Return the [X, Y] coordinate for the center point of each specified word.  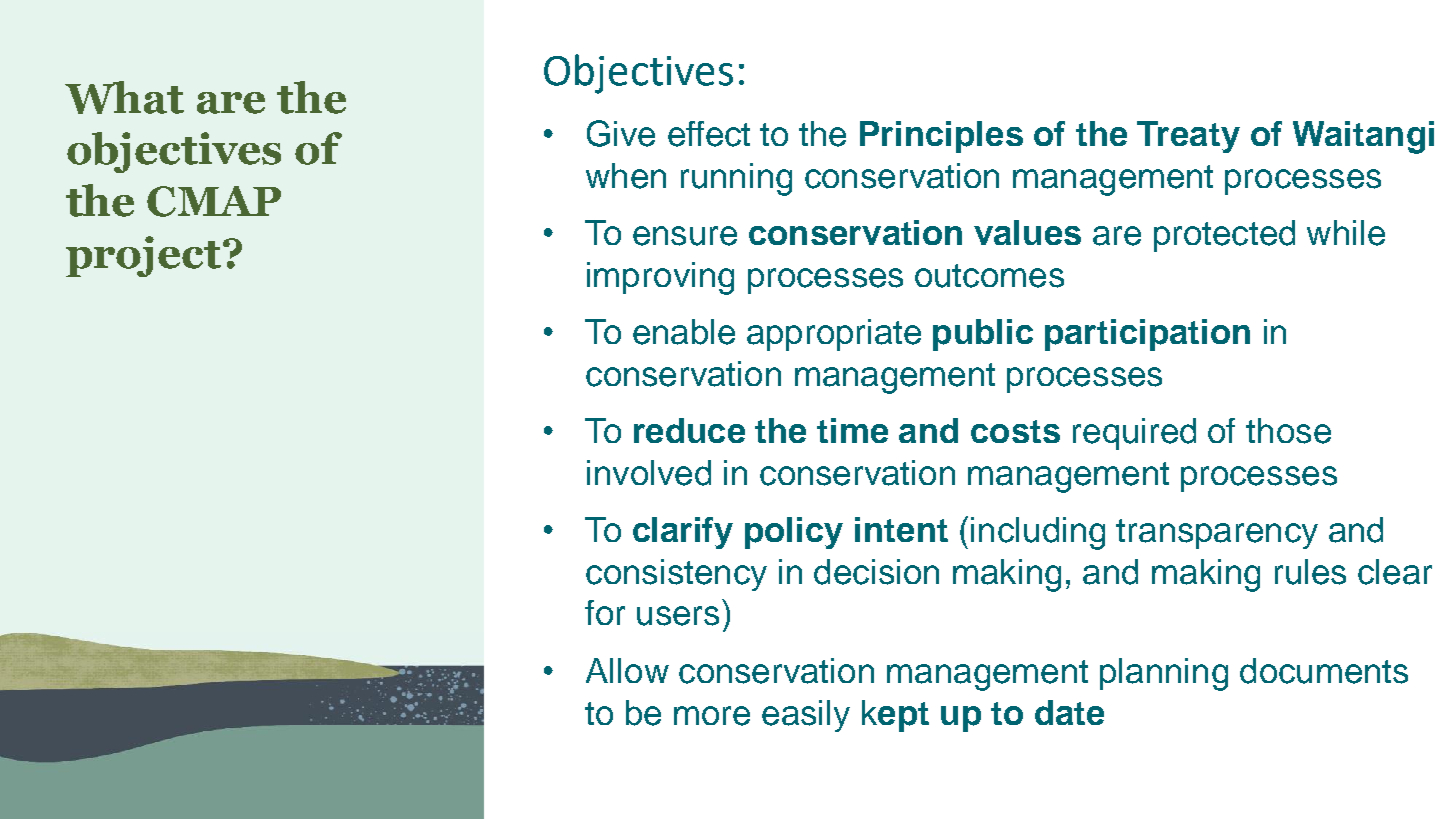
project [143, 256]
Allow [627, 670]
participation [1147, 335]
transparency [1217, 534]
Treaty [1188, 137]
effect [709, 134]
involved [649, 473]
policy [794, 533]
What [124, 97]
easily [806, 716]
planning [1164, 674]
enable [684, 332]
